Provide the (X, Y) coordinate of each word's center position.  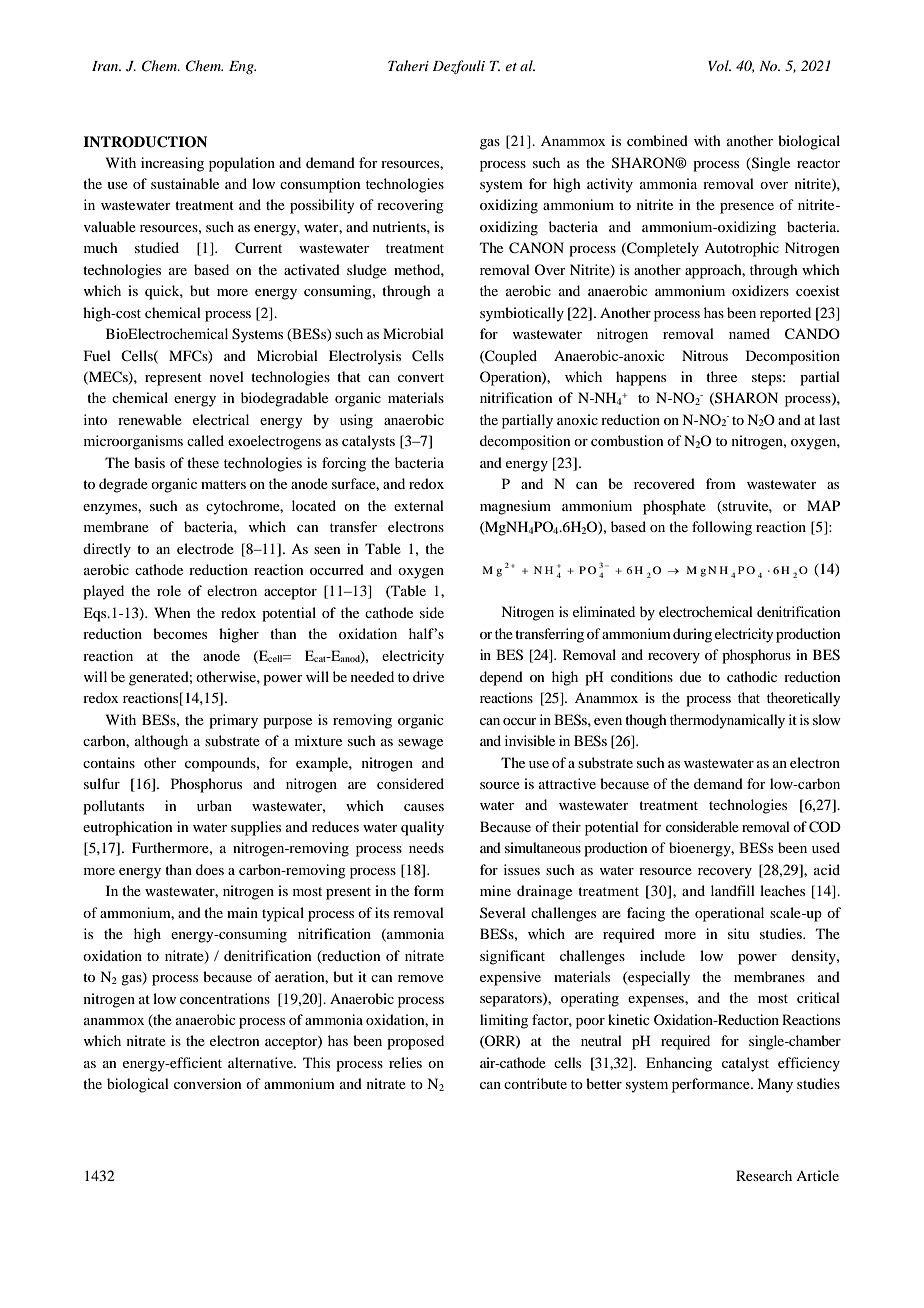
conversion (208, 1083)
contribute (535, 1083)
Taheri (408, 65)
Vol (719, 65)
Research (764, 1175)
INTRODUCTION (145, 142)
